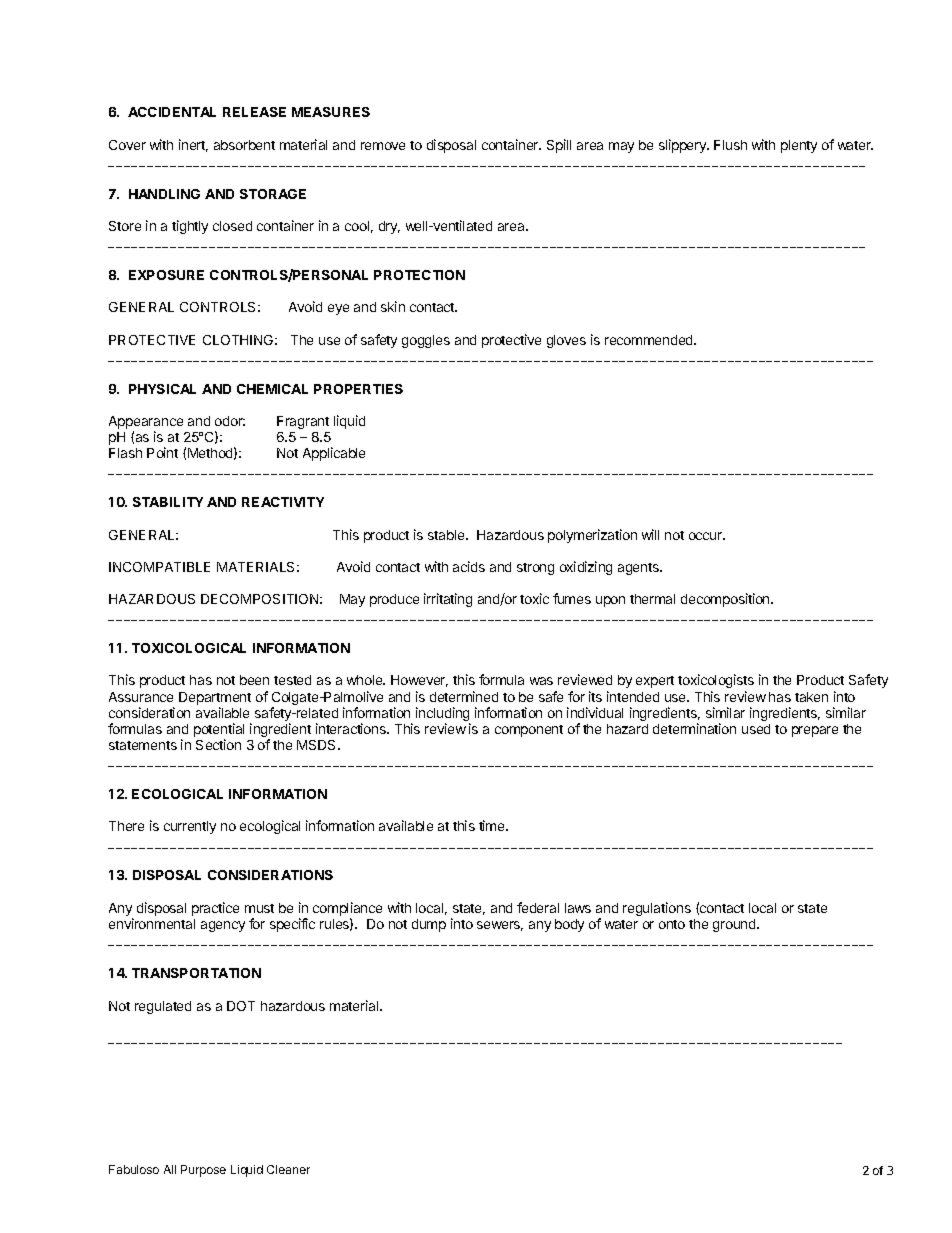  I want to click on Purpose, so click(203, 1171).
